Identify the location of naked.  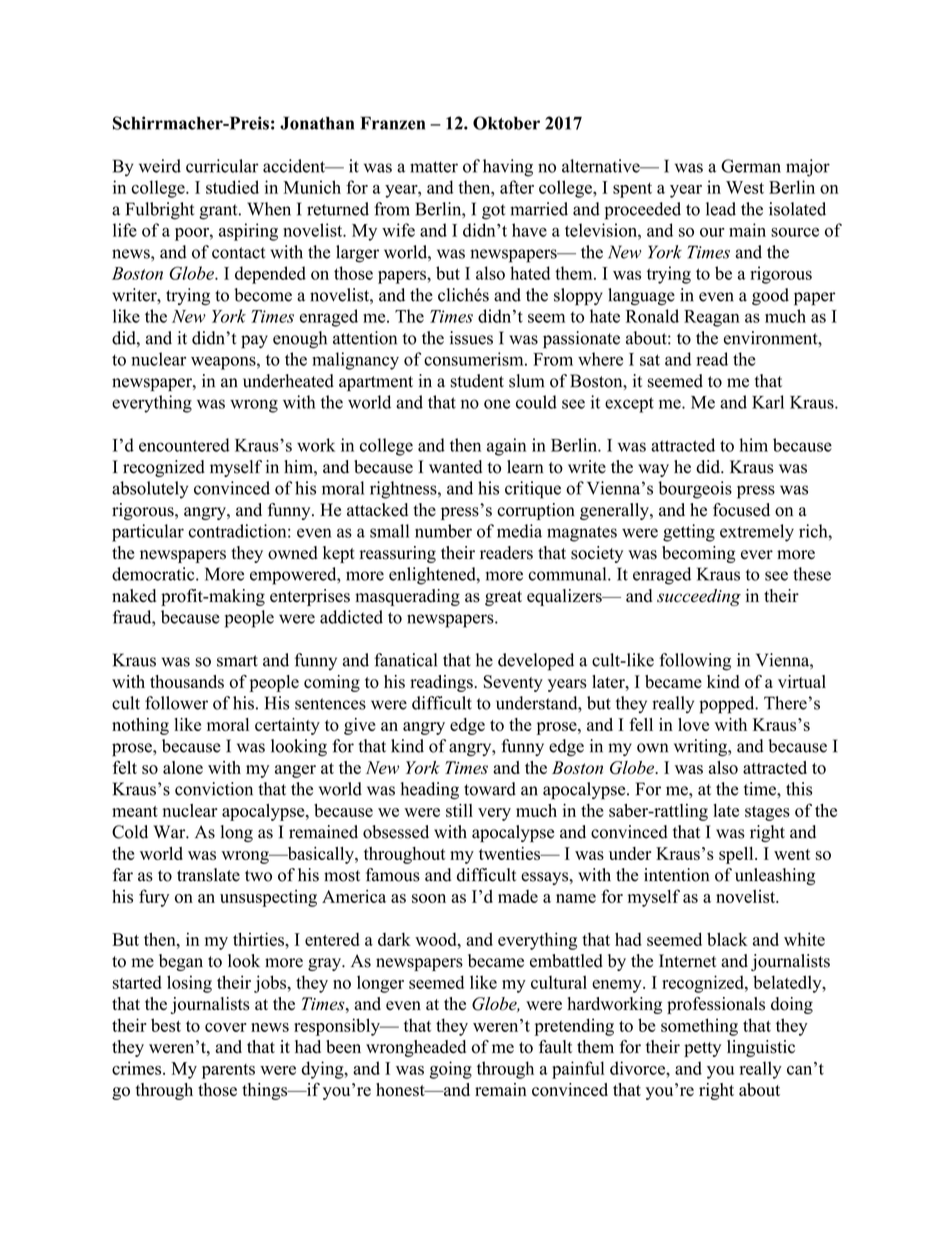
(134, 596).
